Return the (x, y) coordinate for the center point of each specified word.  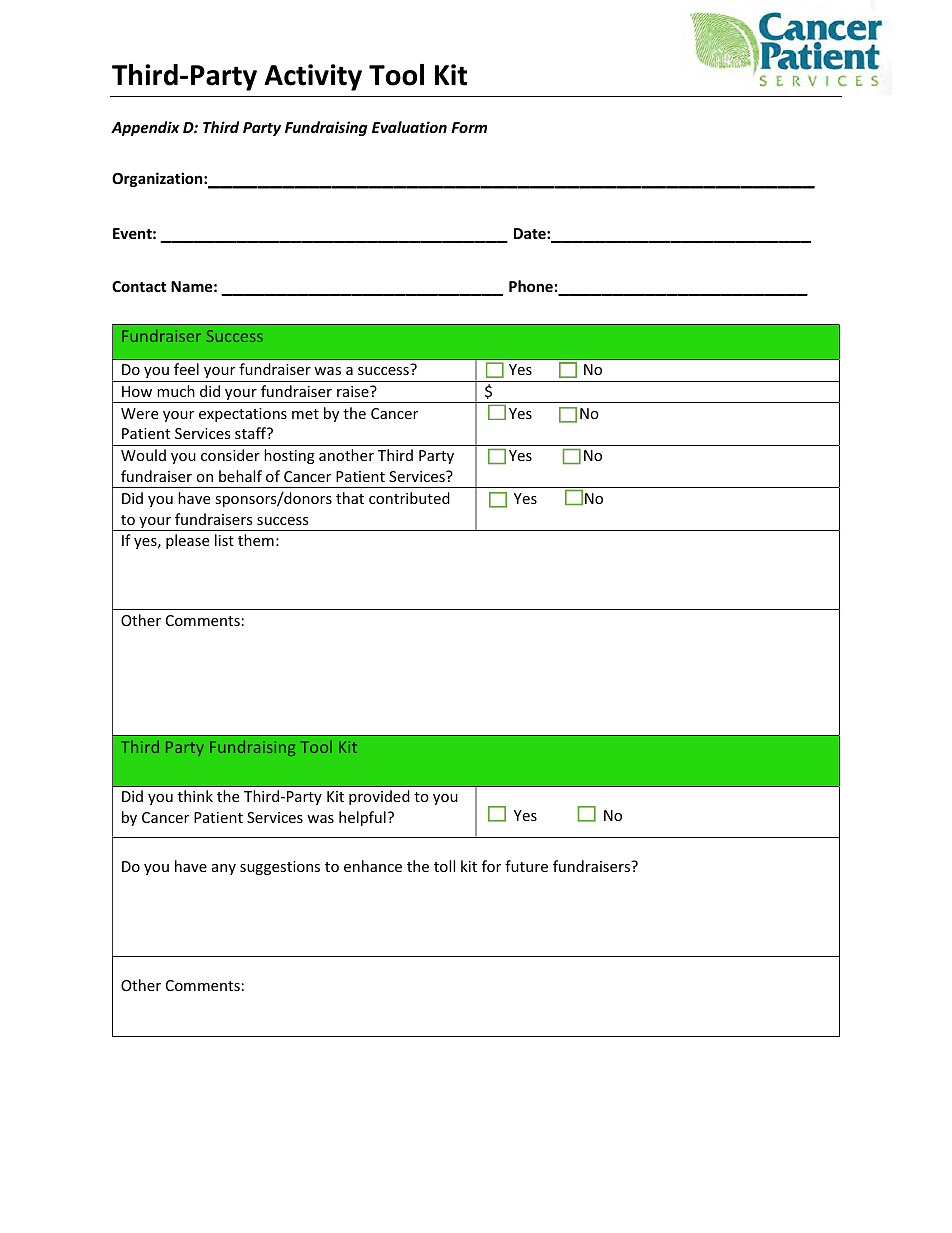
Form (469, 127)
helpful (362, 818)
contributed (409, 498)
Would (143, 455)
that (350, 498)
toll (444, 866)
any (224, 869)
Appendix (145, 128)
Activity (313, 77)
